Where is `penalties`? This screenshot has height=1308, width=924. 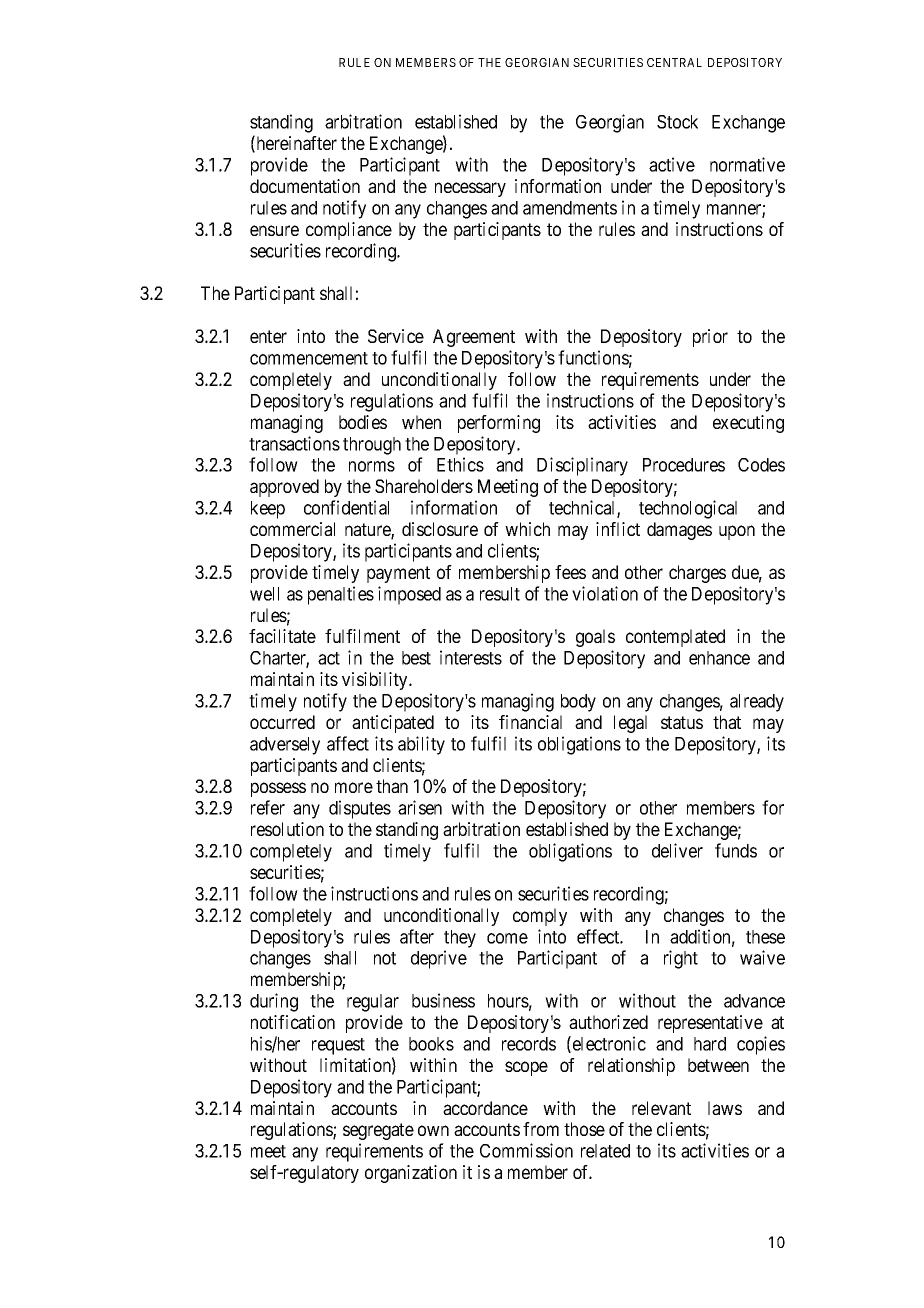 penalties is located at coordinates (341, 595).
